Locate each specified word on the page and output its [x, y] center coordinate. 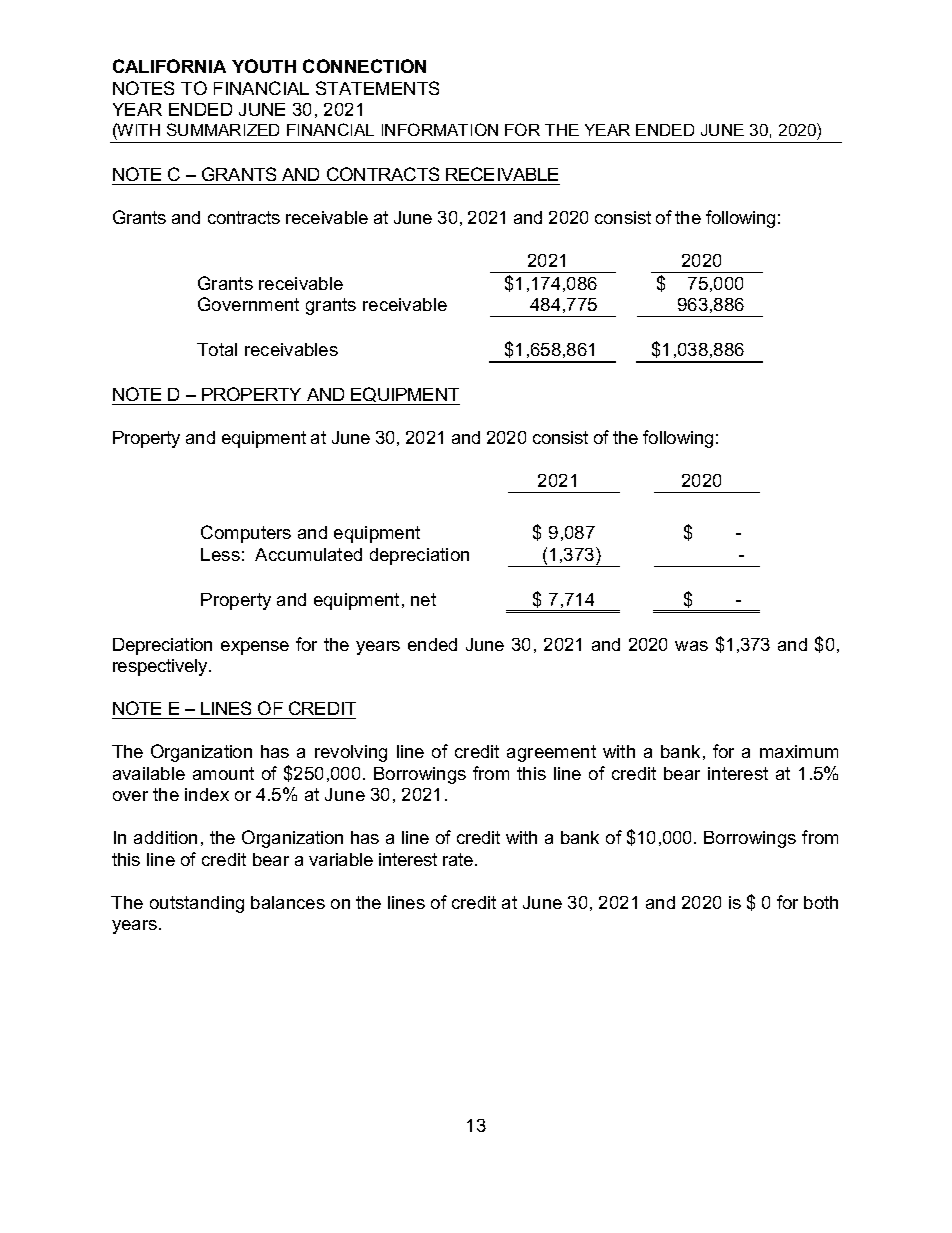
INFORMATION [440, 129]
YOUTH [264, 66]
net [423, 599]
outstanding [197, 904]
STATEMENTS [377, 88]
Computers [246, 534]
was [691, 646]
